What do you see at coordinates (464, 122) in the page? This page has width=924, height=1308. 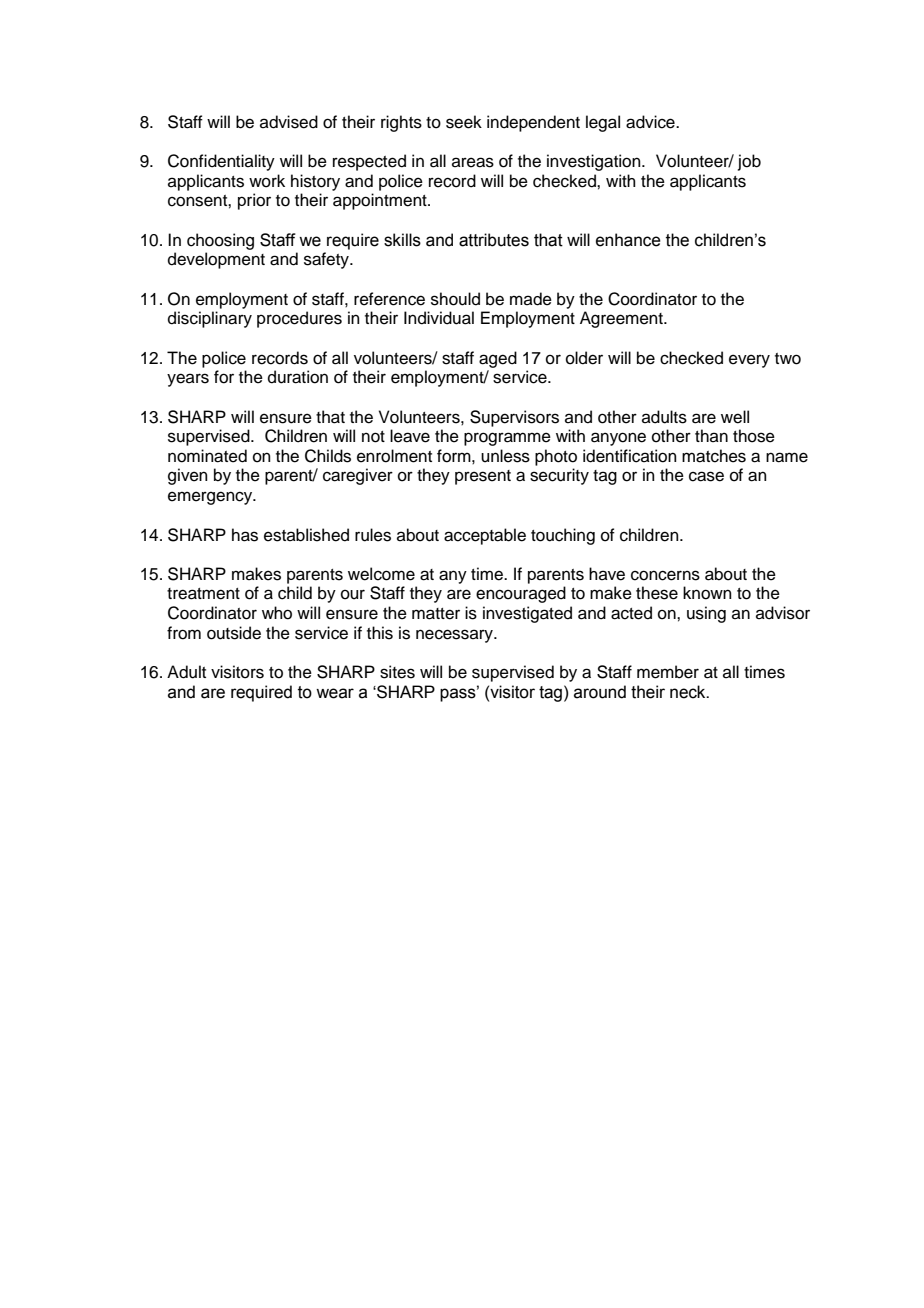 I see `seek` at bounding box center [464, 122].
